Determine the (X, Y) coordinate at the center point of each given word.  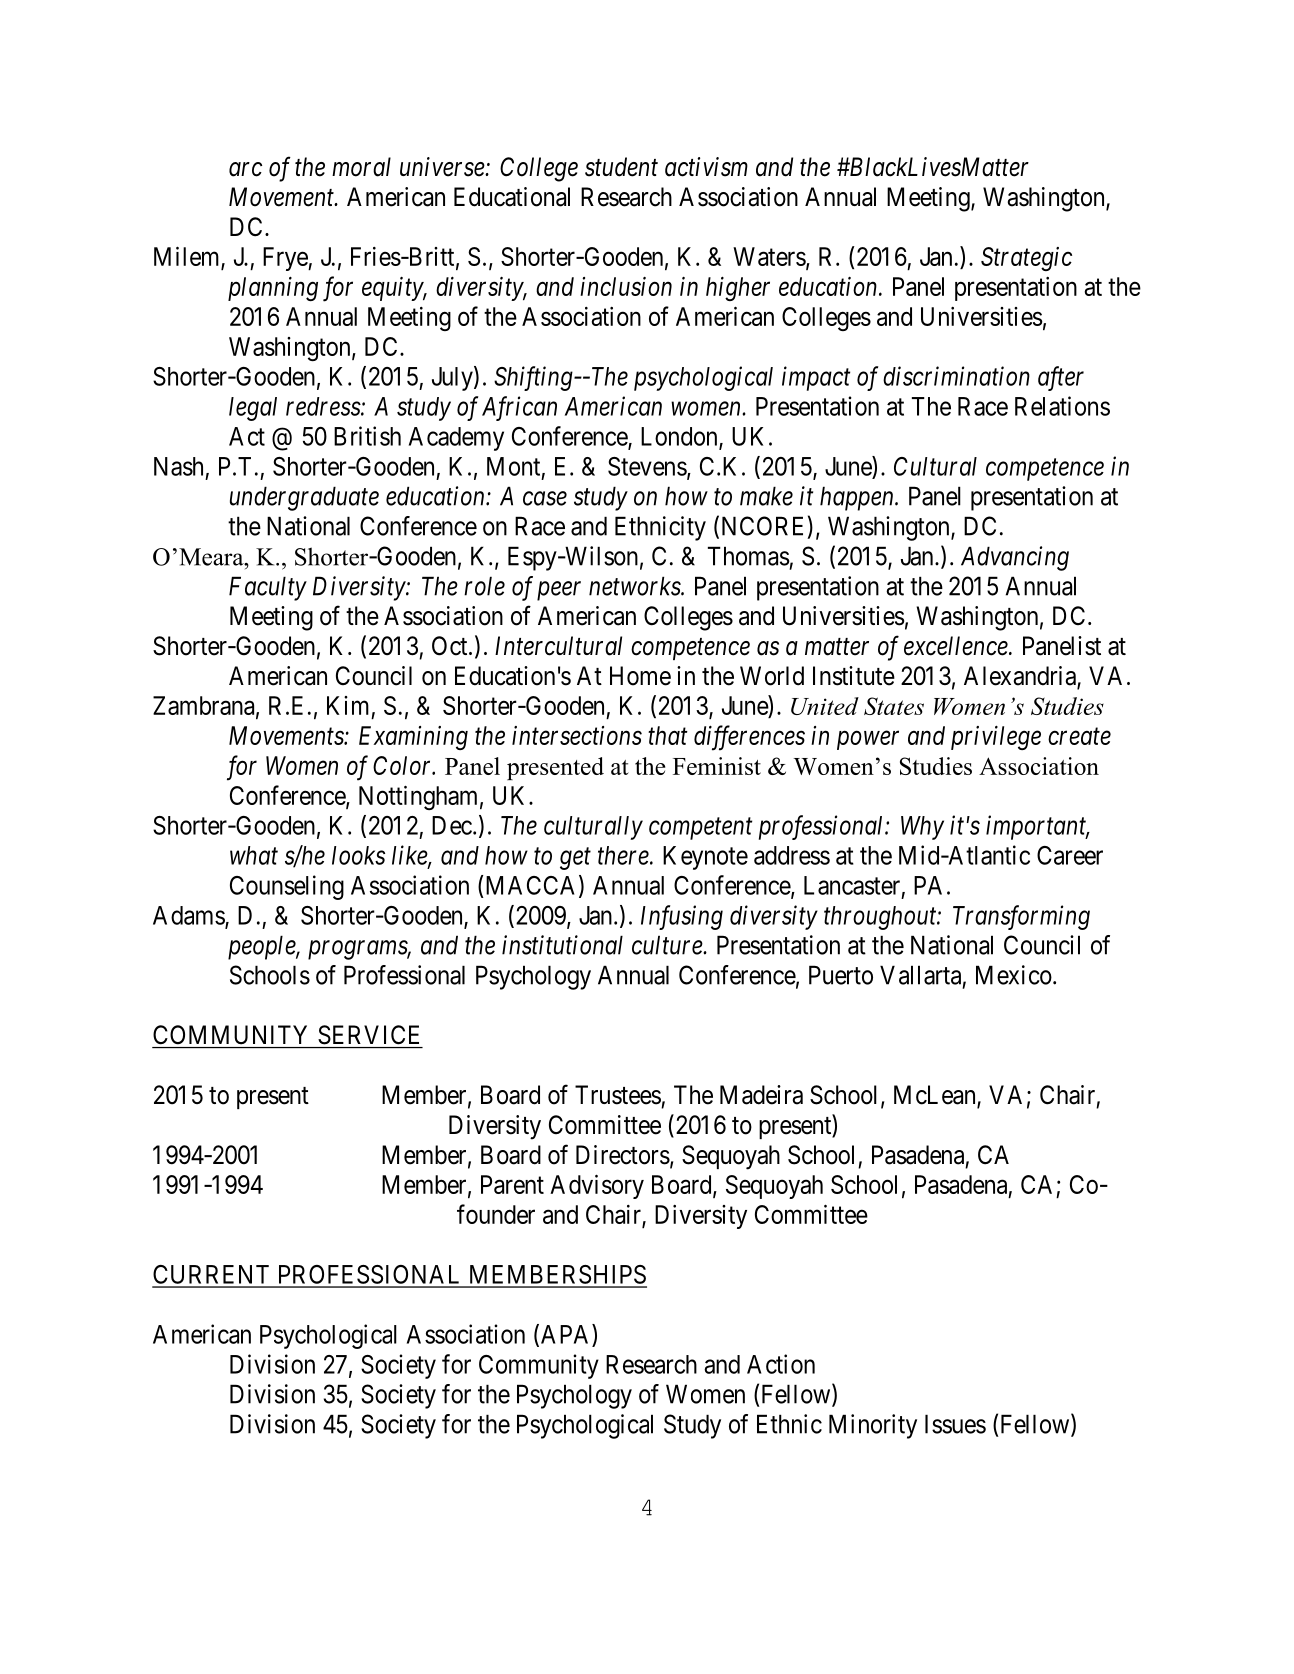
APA (565, 1335)
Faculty (268, 588)
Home (640, 676)
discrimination (956, 376)
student (621, 167)
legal (253, 409)
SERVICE (368, 1035)
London (680, 437)
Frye (286, 259)
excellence (957, 646)
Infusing (682, 917)
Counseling (287, 887)
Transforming (1021, 917)
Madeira (761, 1095)
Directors (623, 1155)
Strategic (1026, 259)
